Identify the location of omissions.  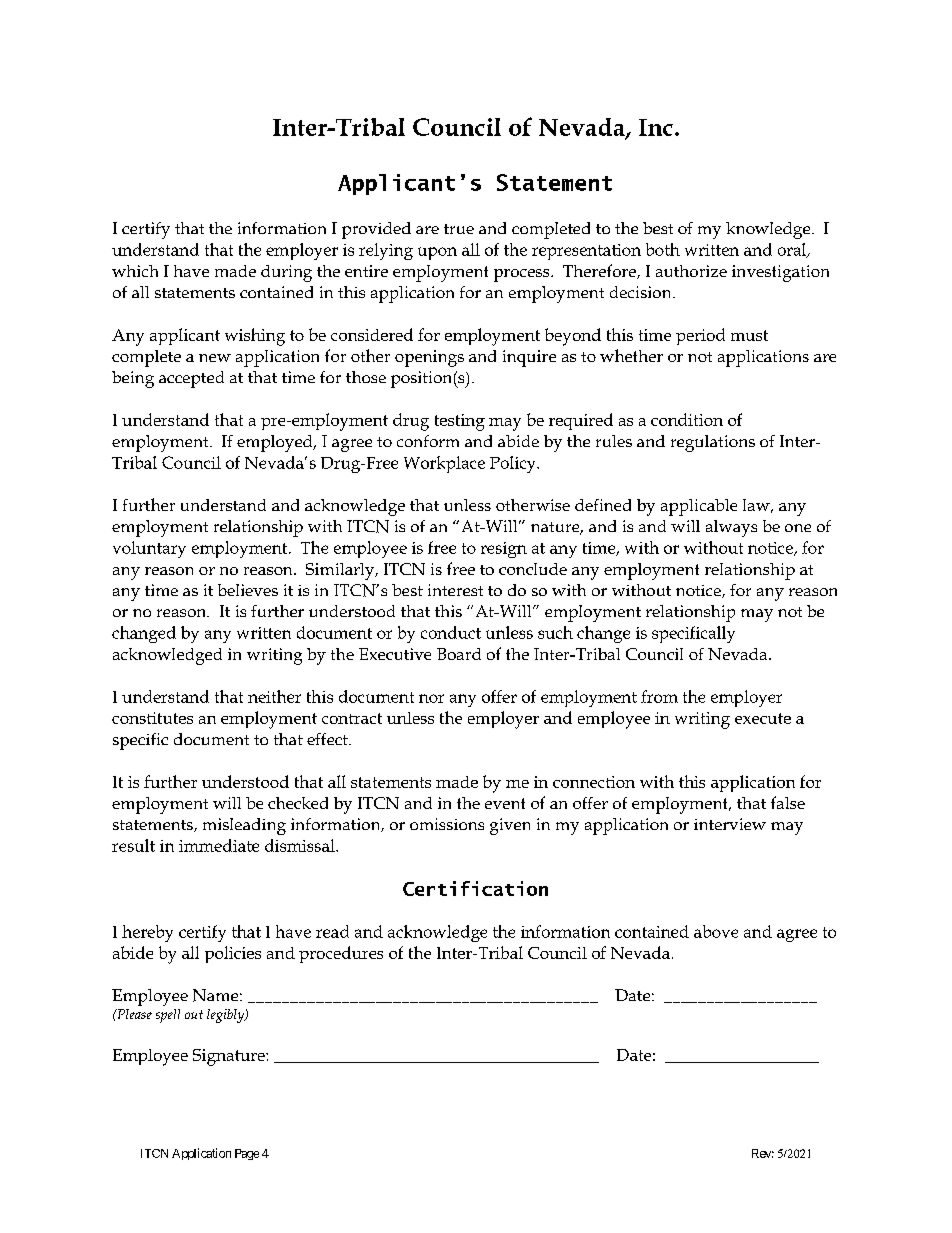
(447, 824).
